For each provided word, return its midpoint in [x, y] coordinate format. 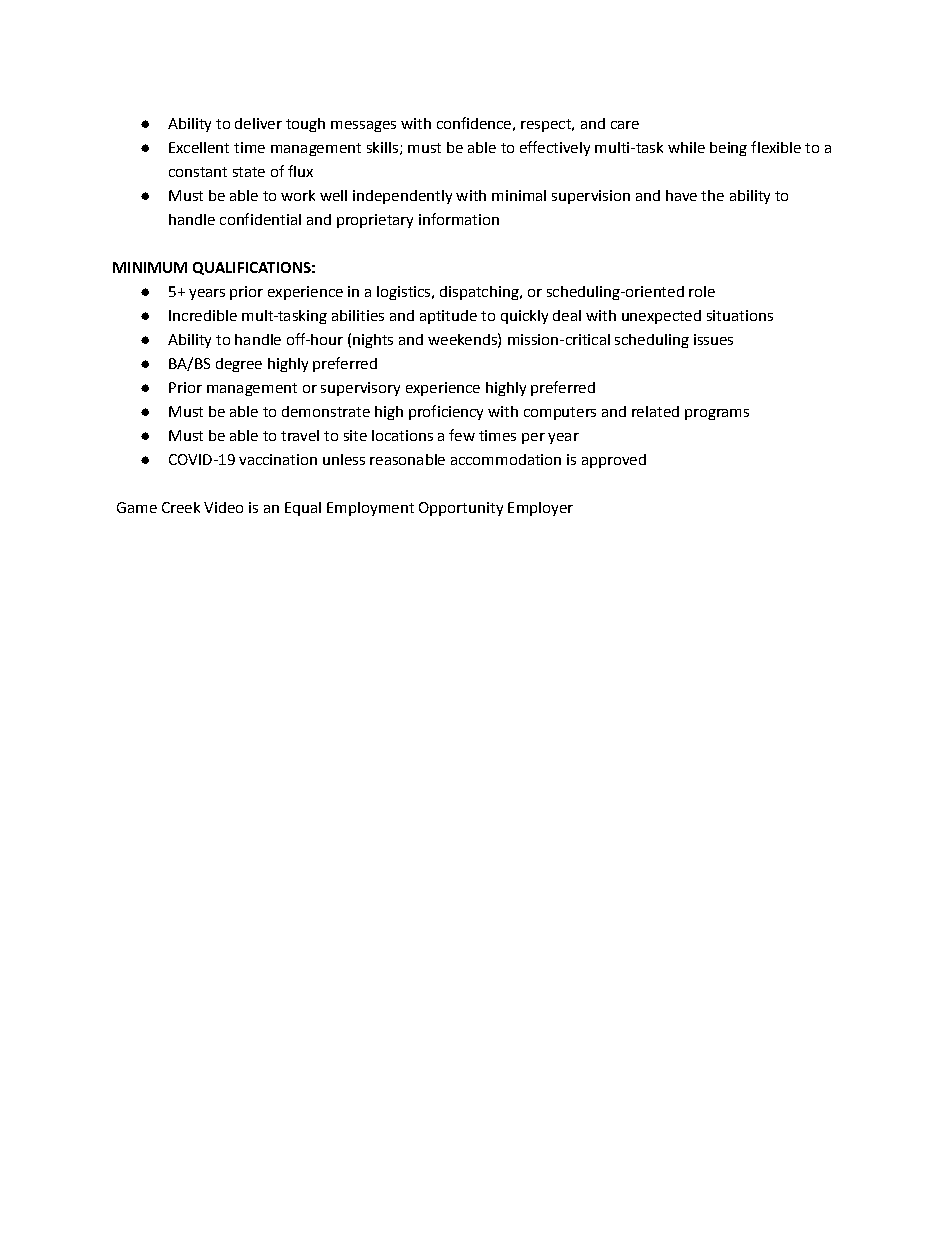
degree [239, 365]
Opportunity [461, 509]
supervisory [360, 389]
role [702, 291]
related [655, 411]
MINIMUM [150, 267]
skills [382, 147]
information [459, 219]
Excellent [199, 147]
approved [614, 461]
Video [223, 507]
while [686, 147]
